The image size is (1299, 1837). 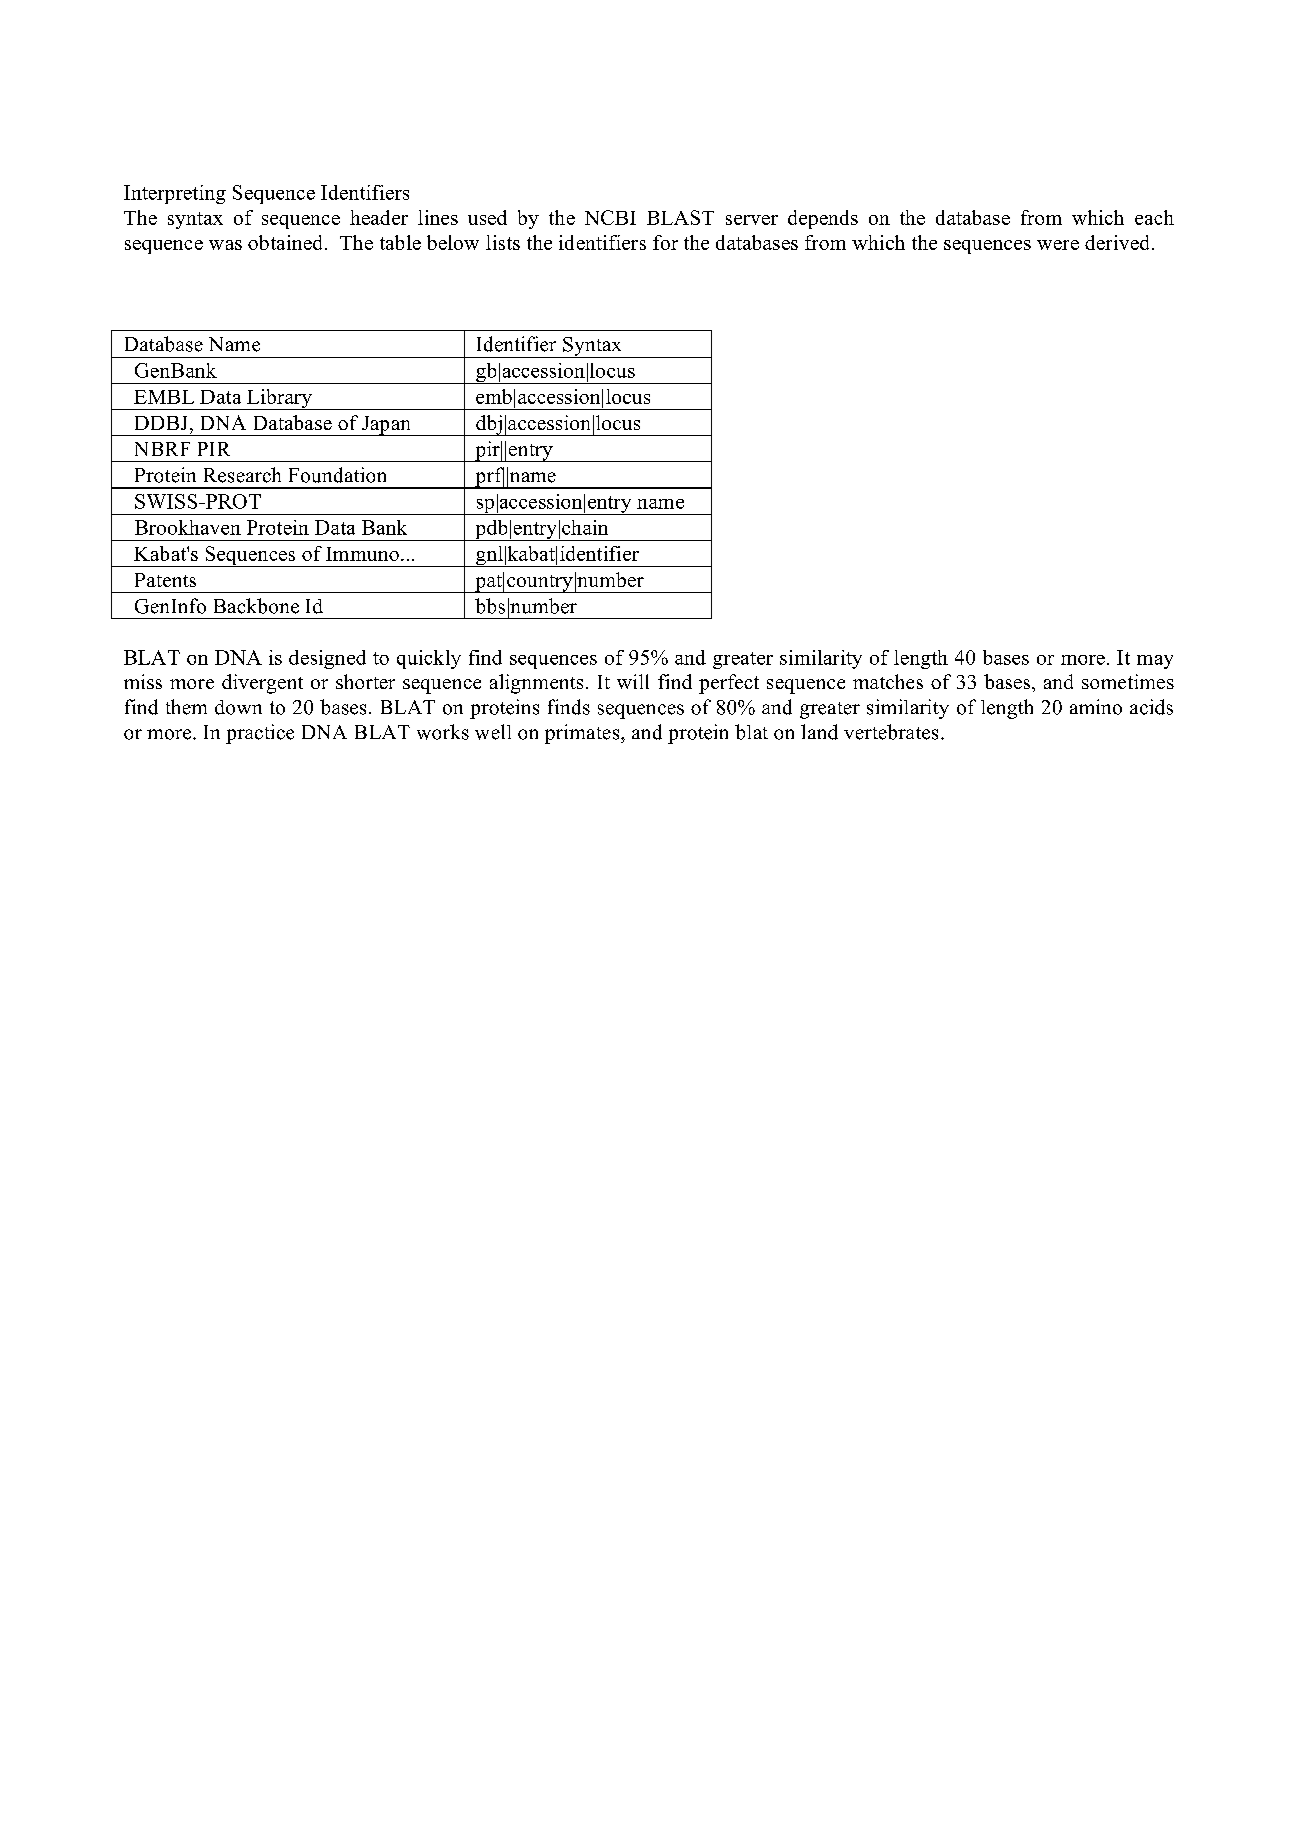 What do you see at coordinates (238, 707) in the screenshot?
I see `down` at bounding box center [238, 707].
